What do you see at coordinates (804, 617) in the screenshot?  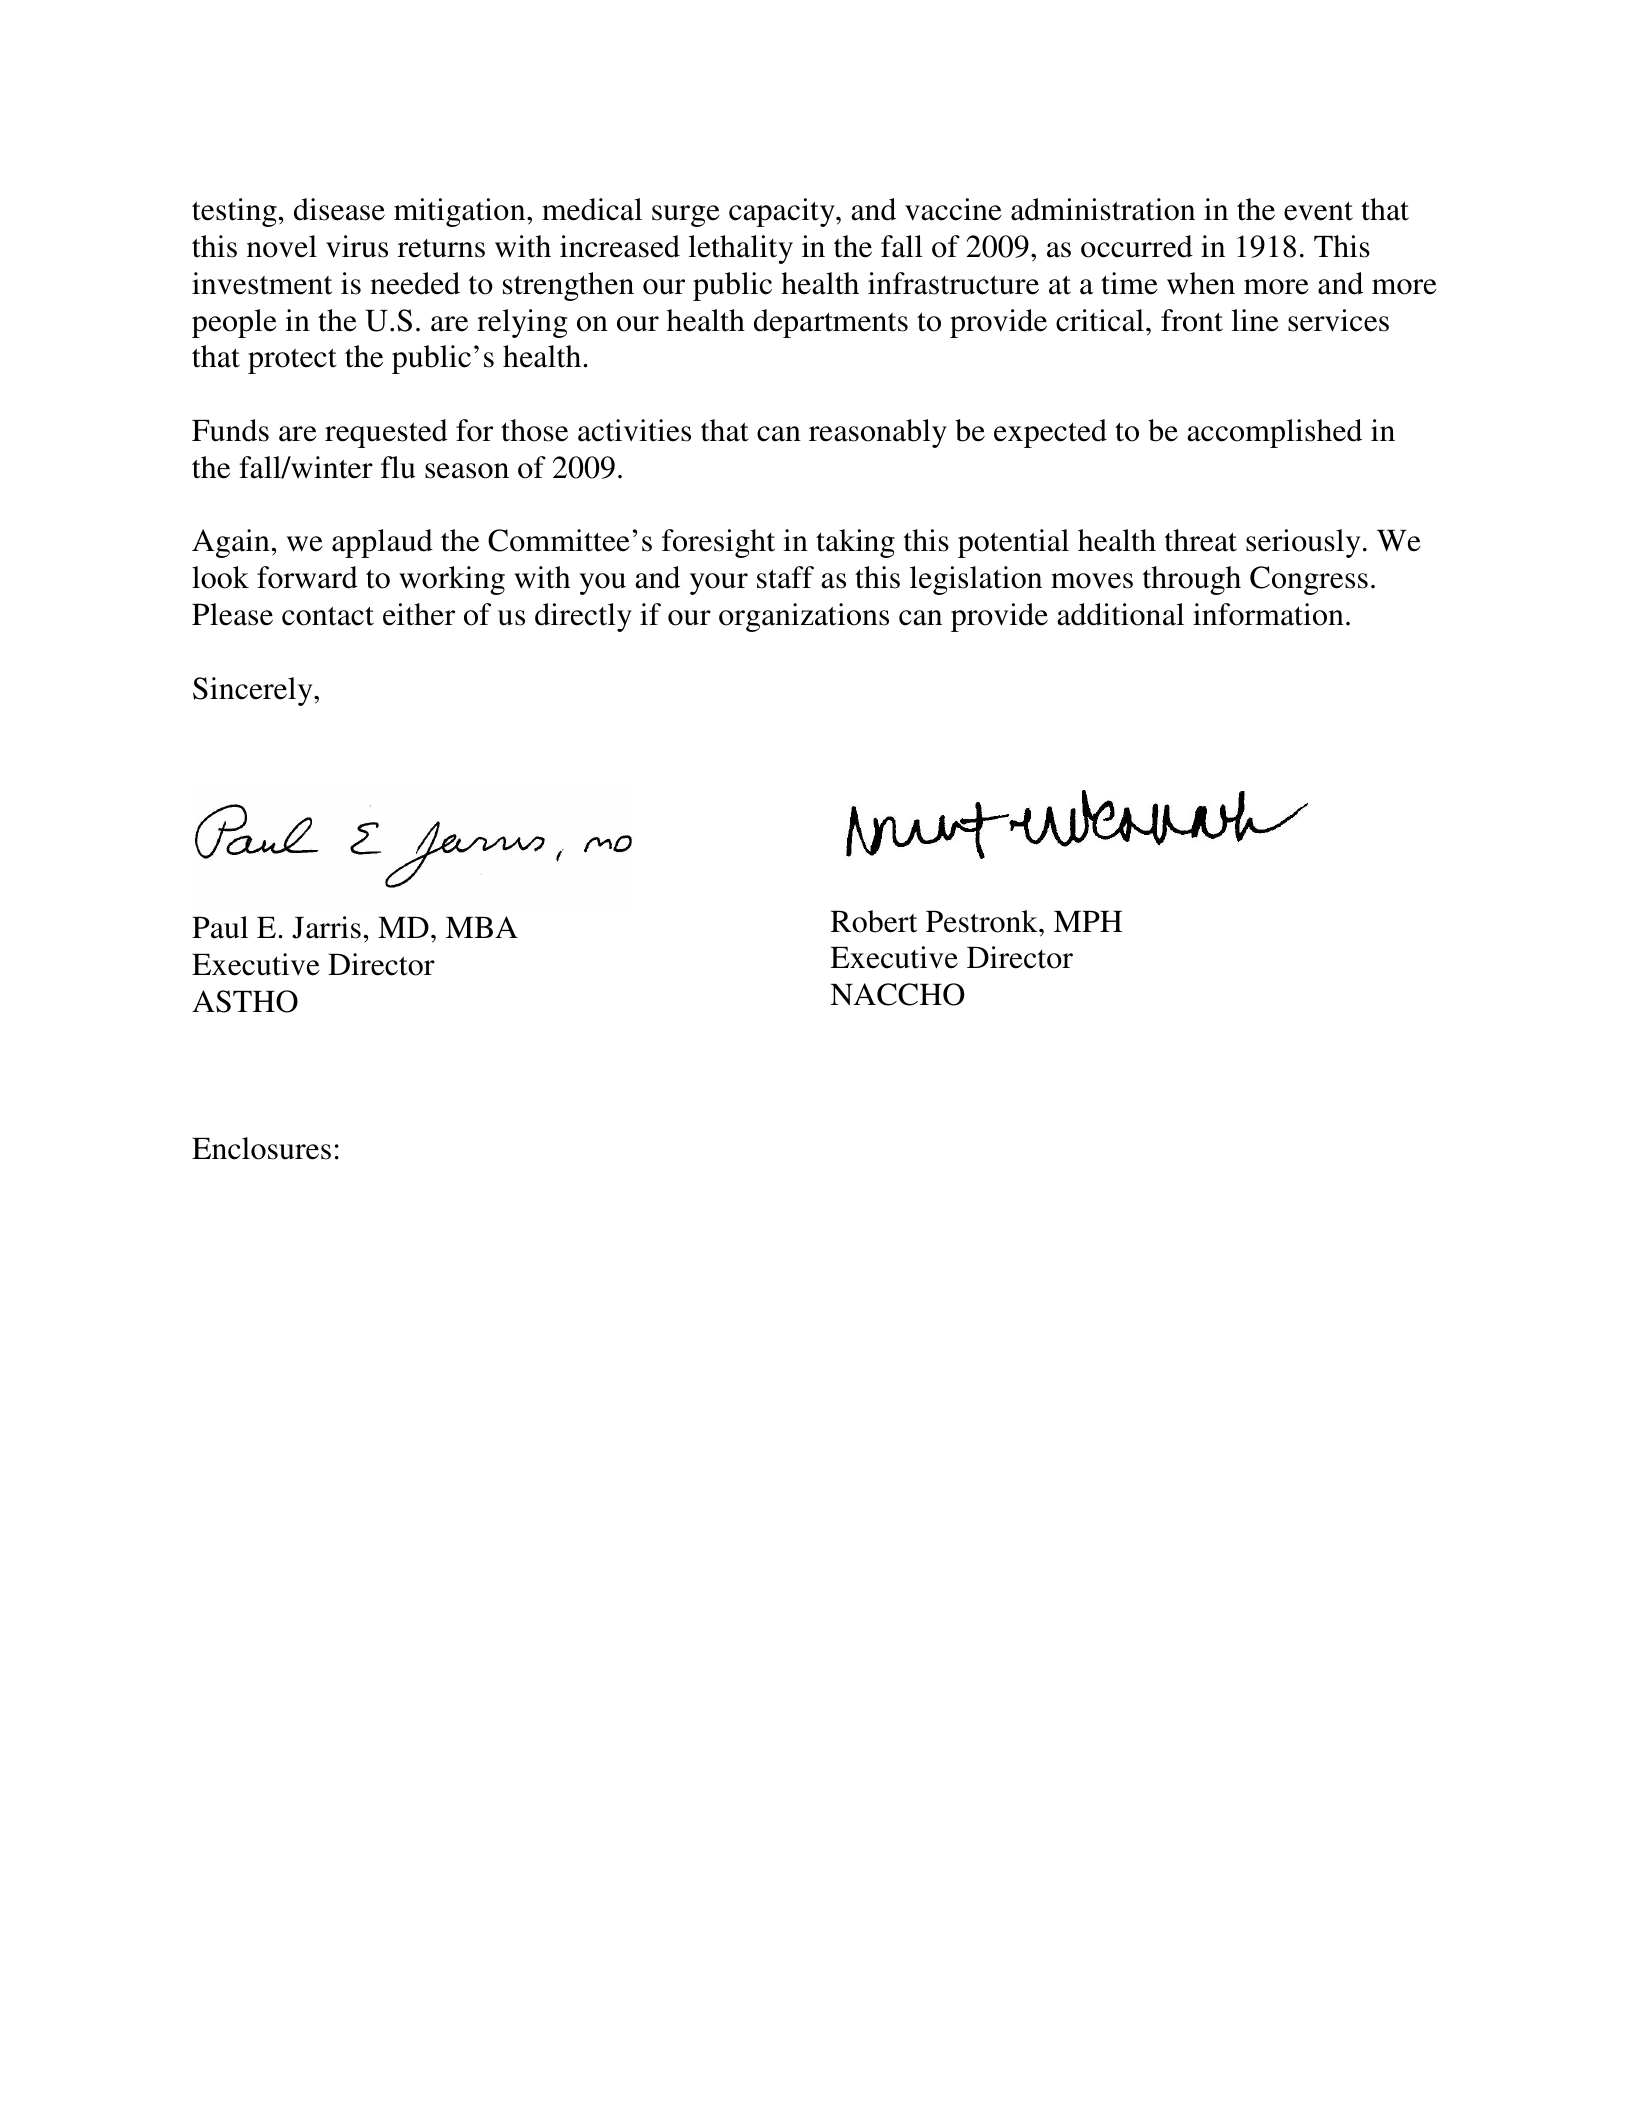 I see `organizations` at bounding box center [804, 617].
